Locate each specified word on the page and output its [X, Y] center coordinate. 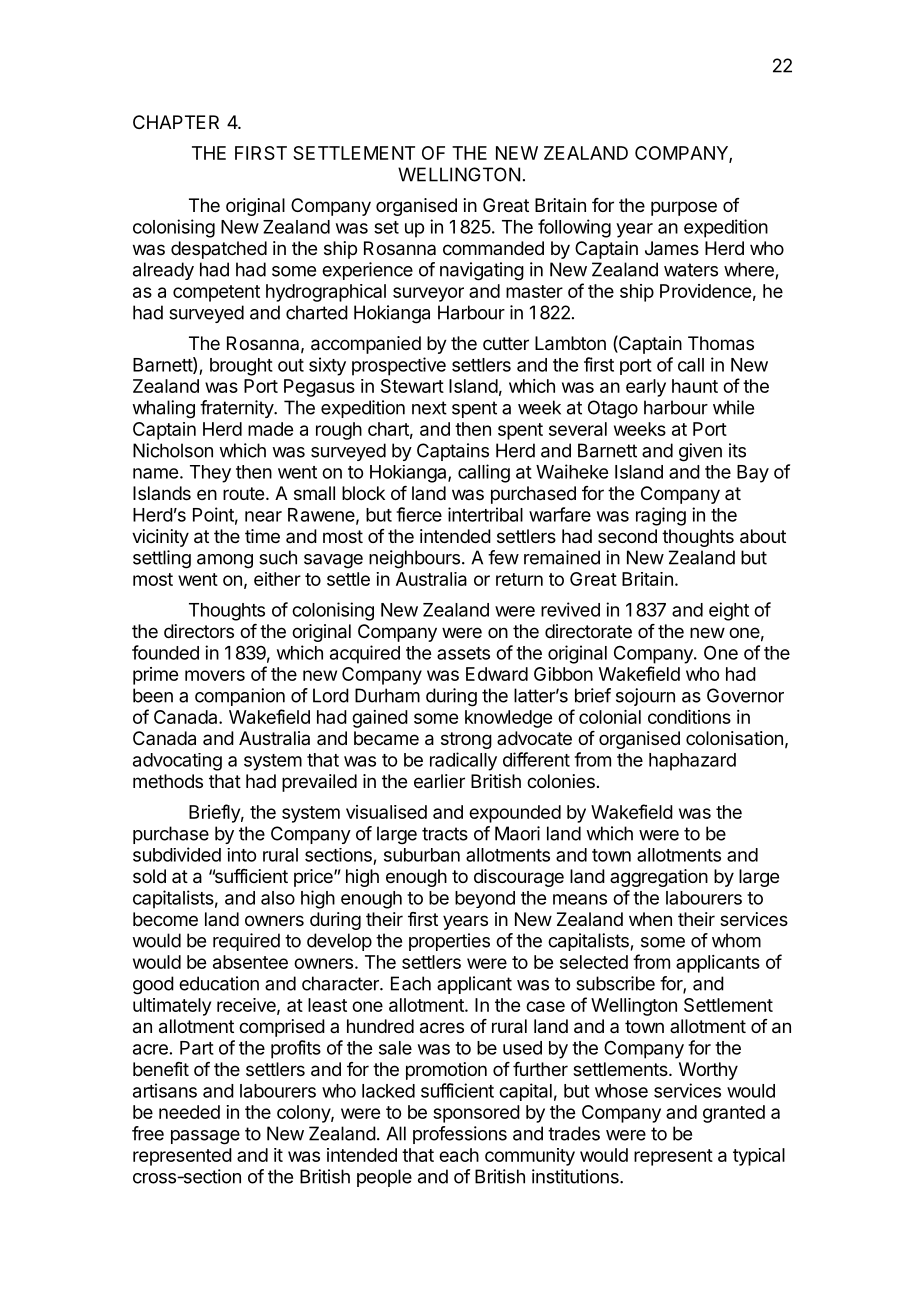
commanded [493, 248]
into [242, 855]
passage [205, 1137]
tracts [445, 834]
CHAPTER [176, 122]
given [700, 452]
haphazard [692, 762]
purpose [684, 208]
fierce [419, 514]
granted [734, 1114]
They [210, 474]
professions [460, 1135]
